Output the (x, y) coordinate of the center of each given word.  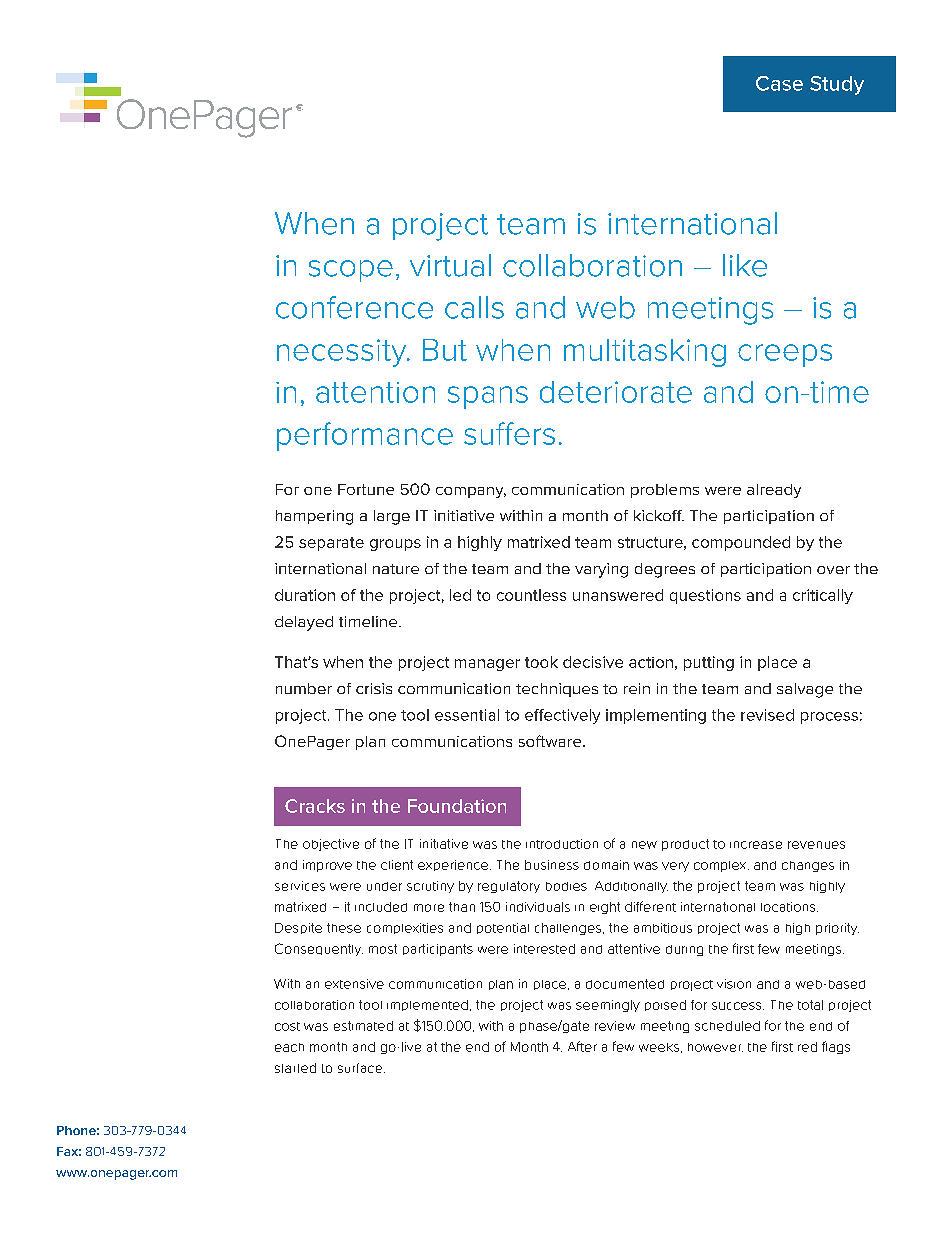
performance (365, 436)
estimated (363, 1026)
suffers (509, 433)
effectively (562, 716)
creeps (785, 355)
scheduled (727, 1026)
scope (351, 271)
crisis (374, 688)
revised (767, 715)
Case (779, 83)
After (582, 1046)
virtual (450, 265)
